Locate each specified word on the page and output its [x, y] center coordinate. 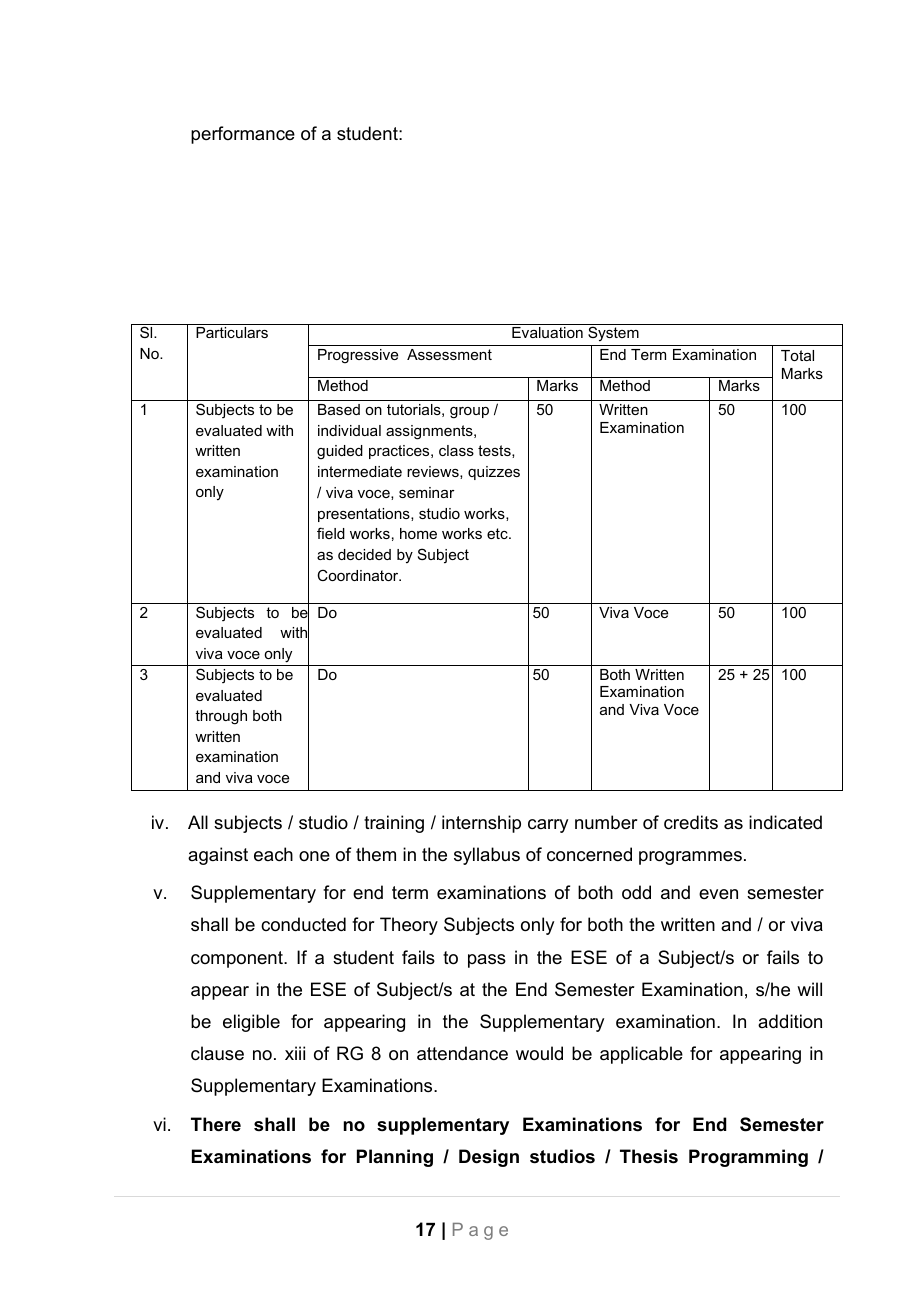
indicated [785, 822]
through [221, 717]
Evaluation [547, 332]
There [216, 1124]
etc [498, 533]
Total [797, 355]
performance [243, 135]
